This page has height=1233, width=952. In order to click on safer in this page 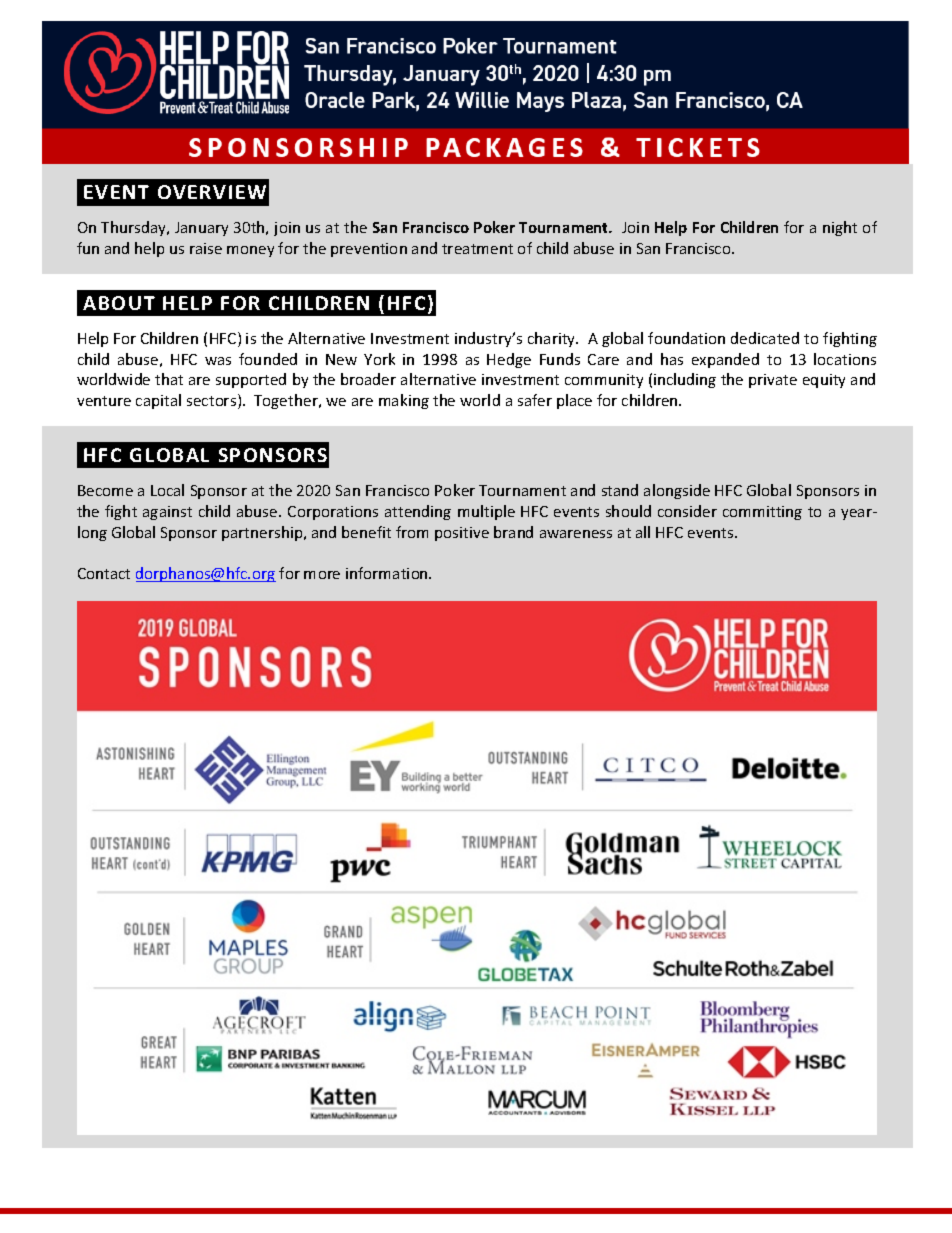, I will do `click(535, 400)`.
